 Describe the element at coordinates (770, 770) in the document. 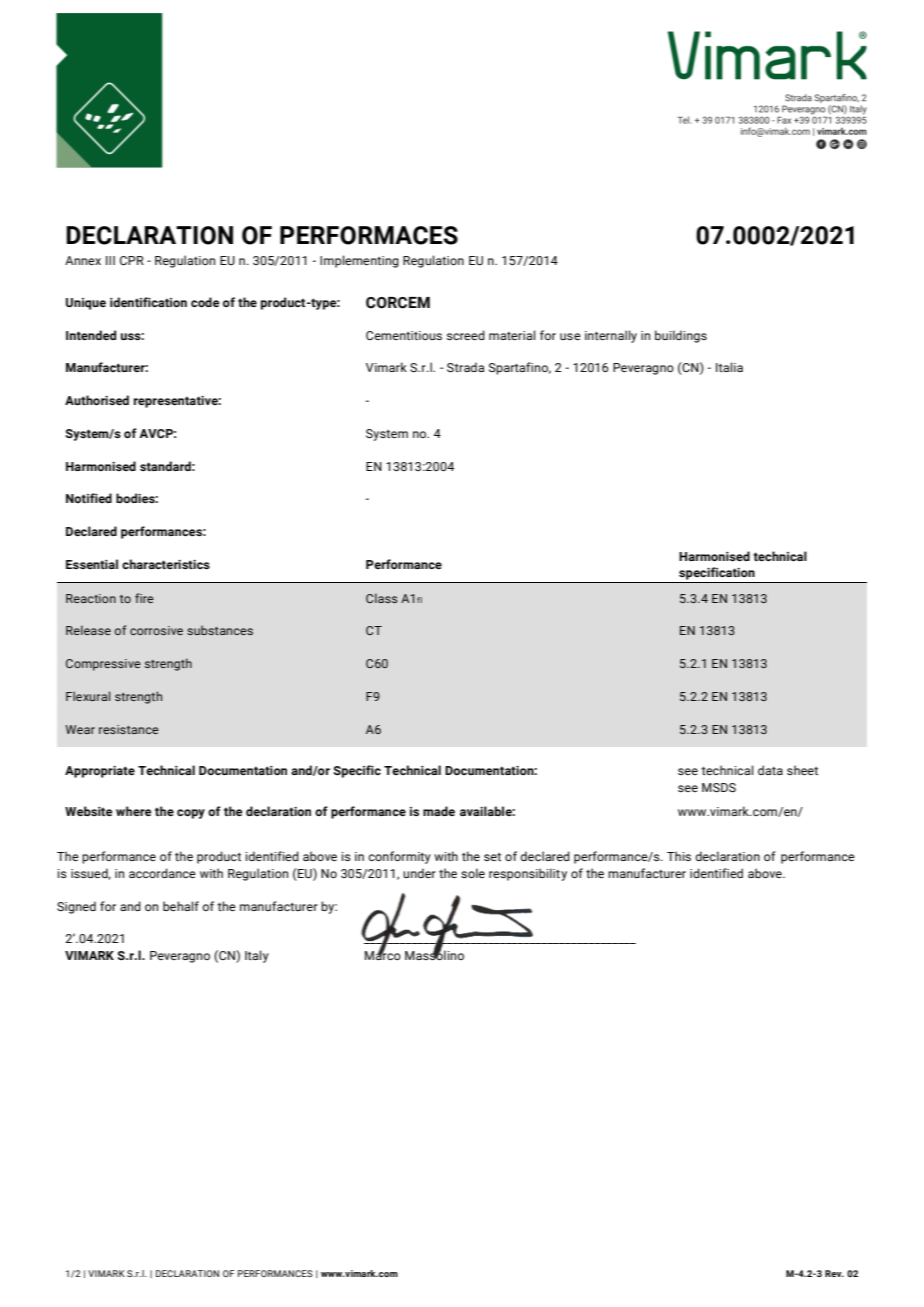

I see `data` at that location.
